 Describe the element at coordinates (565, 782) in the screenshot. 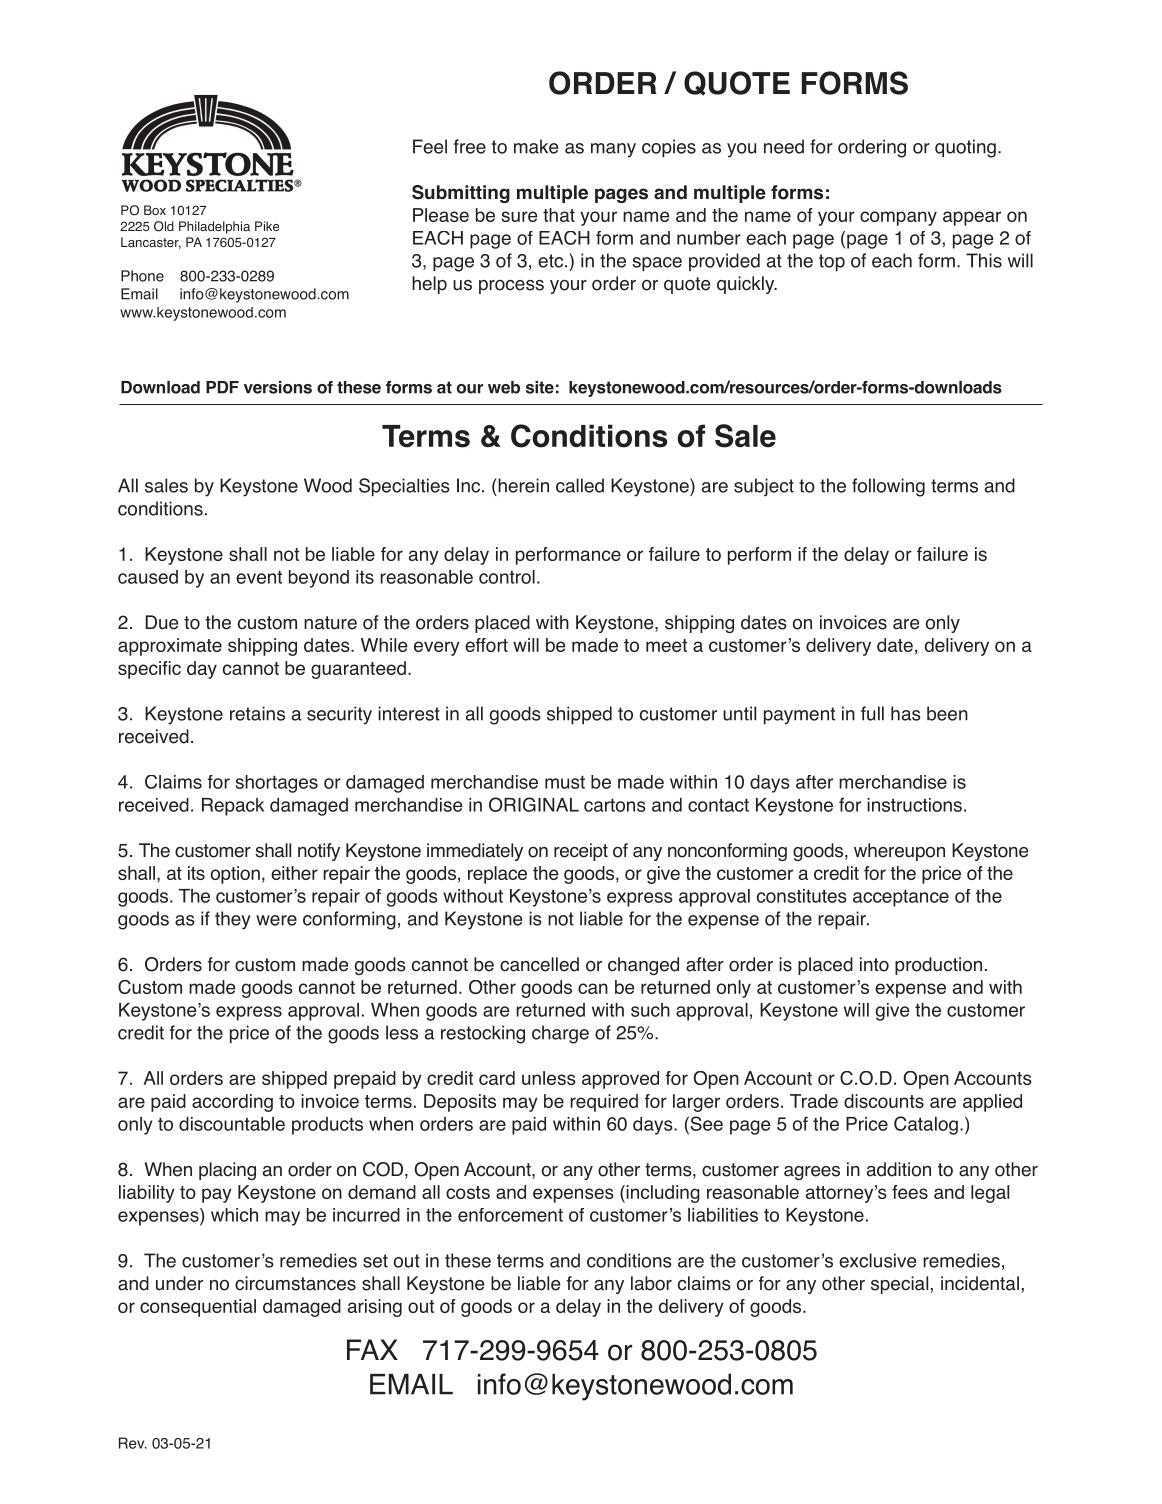

I see `must` at that location.
